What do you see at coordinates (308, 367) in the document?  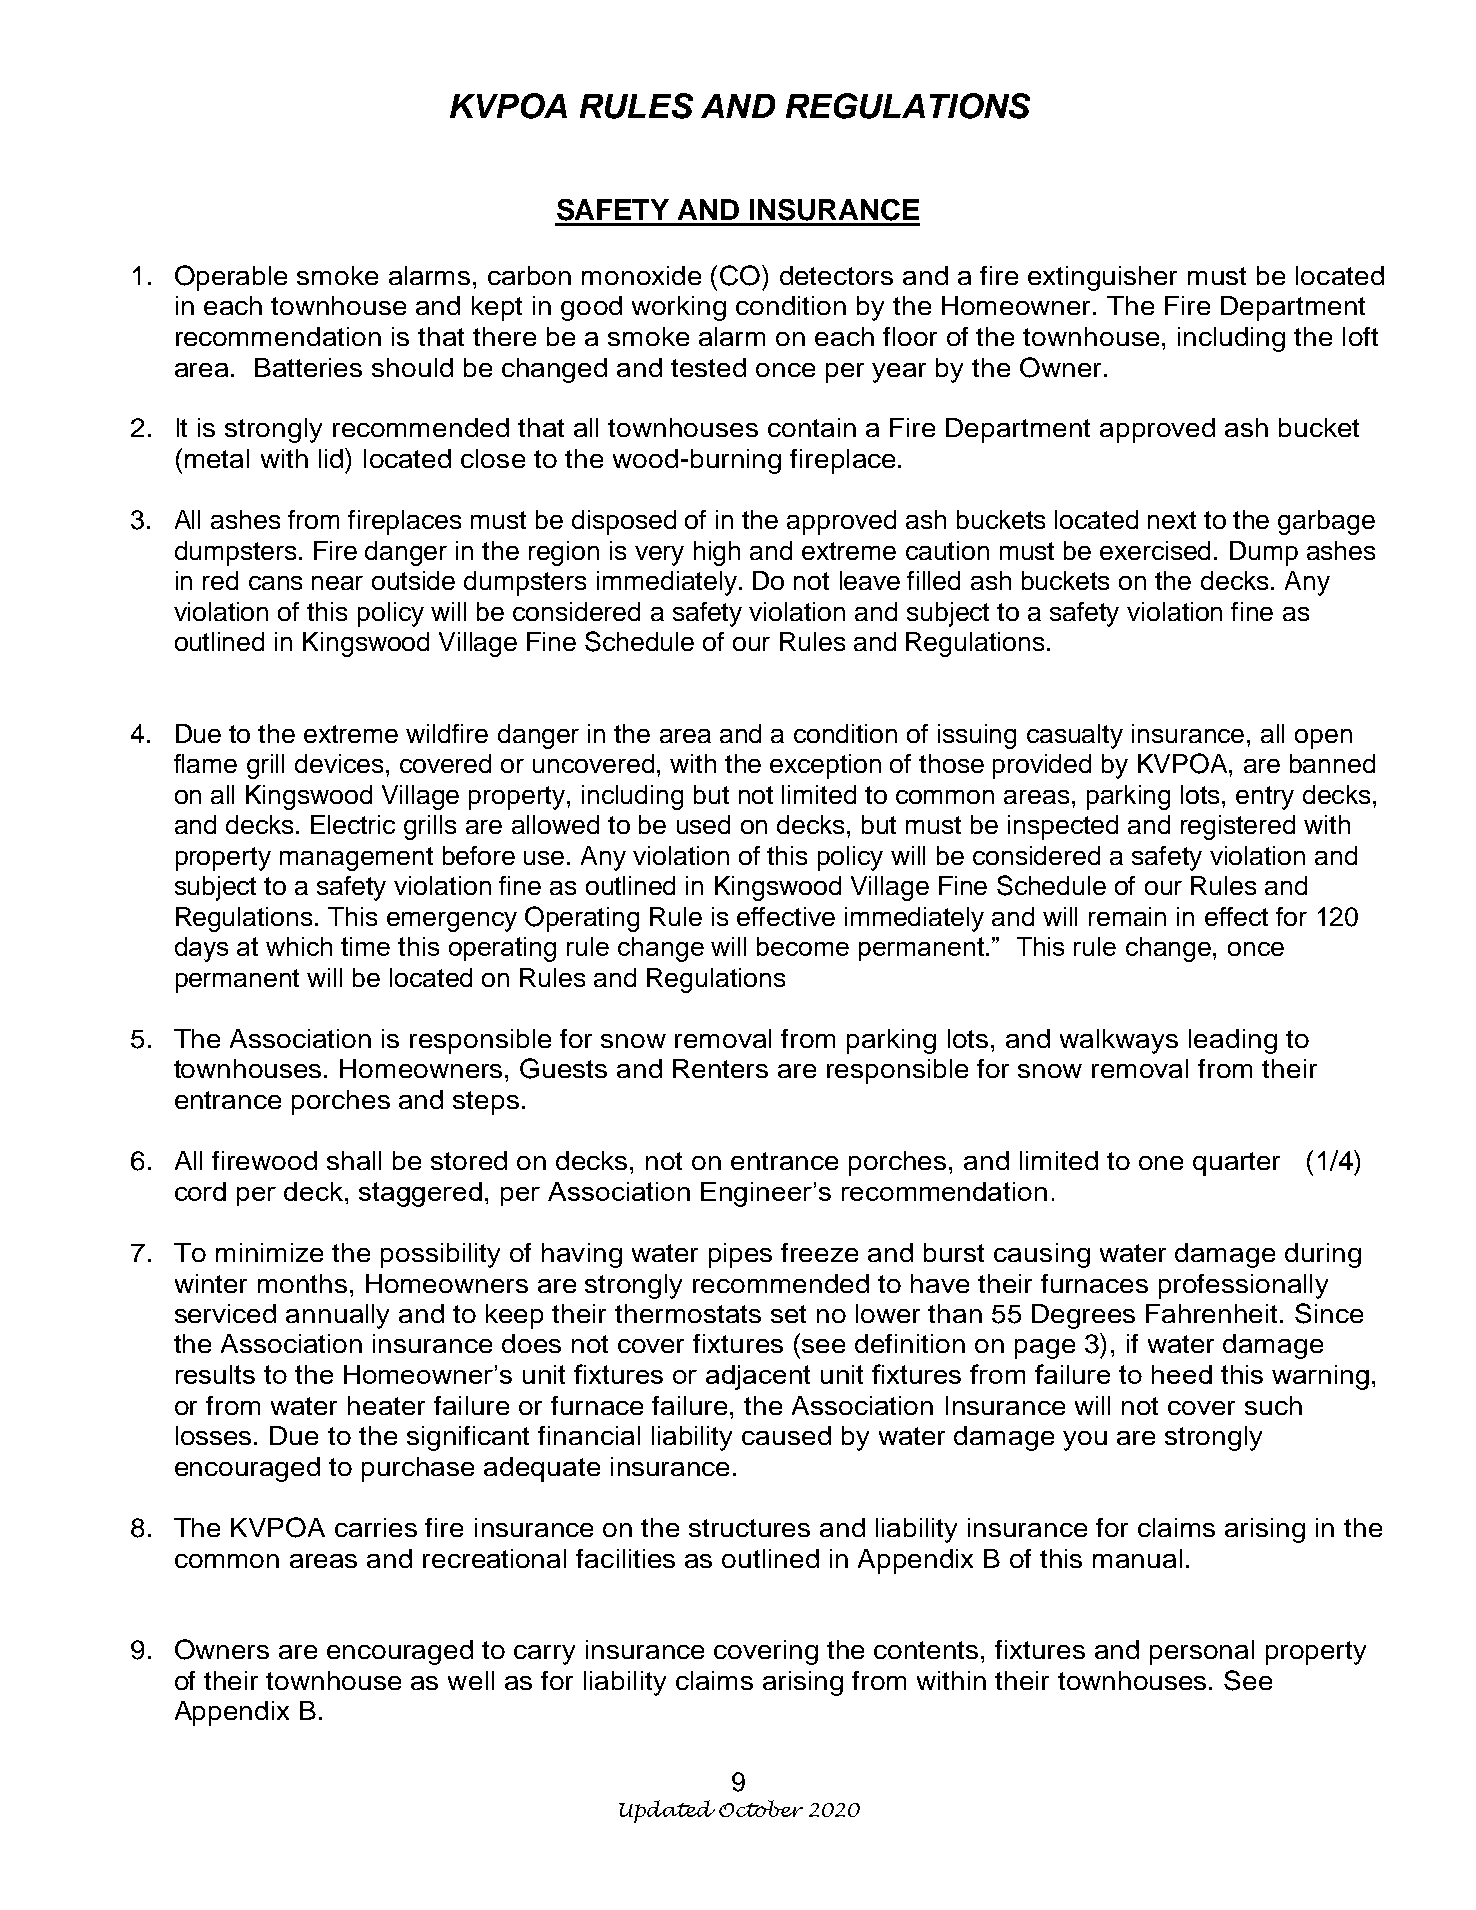 I see `Batteries` at bounding box center [308, 367].
